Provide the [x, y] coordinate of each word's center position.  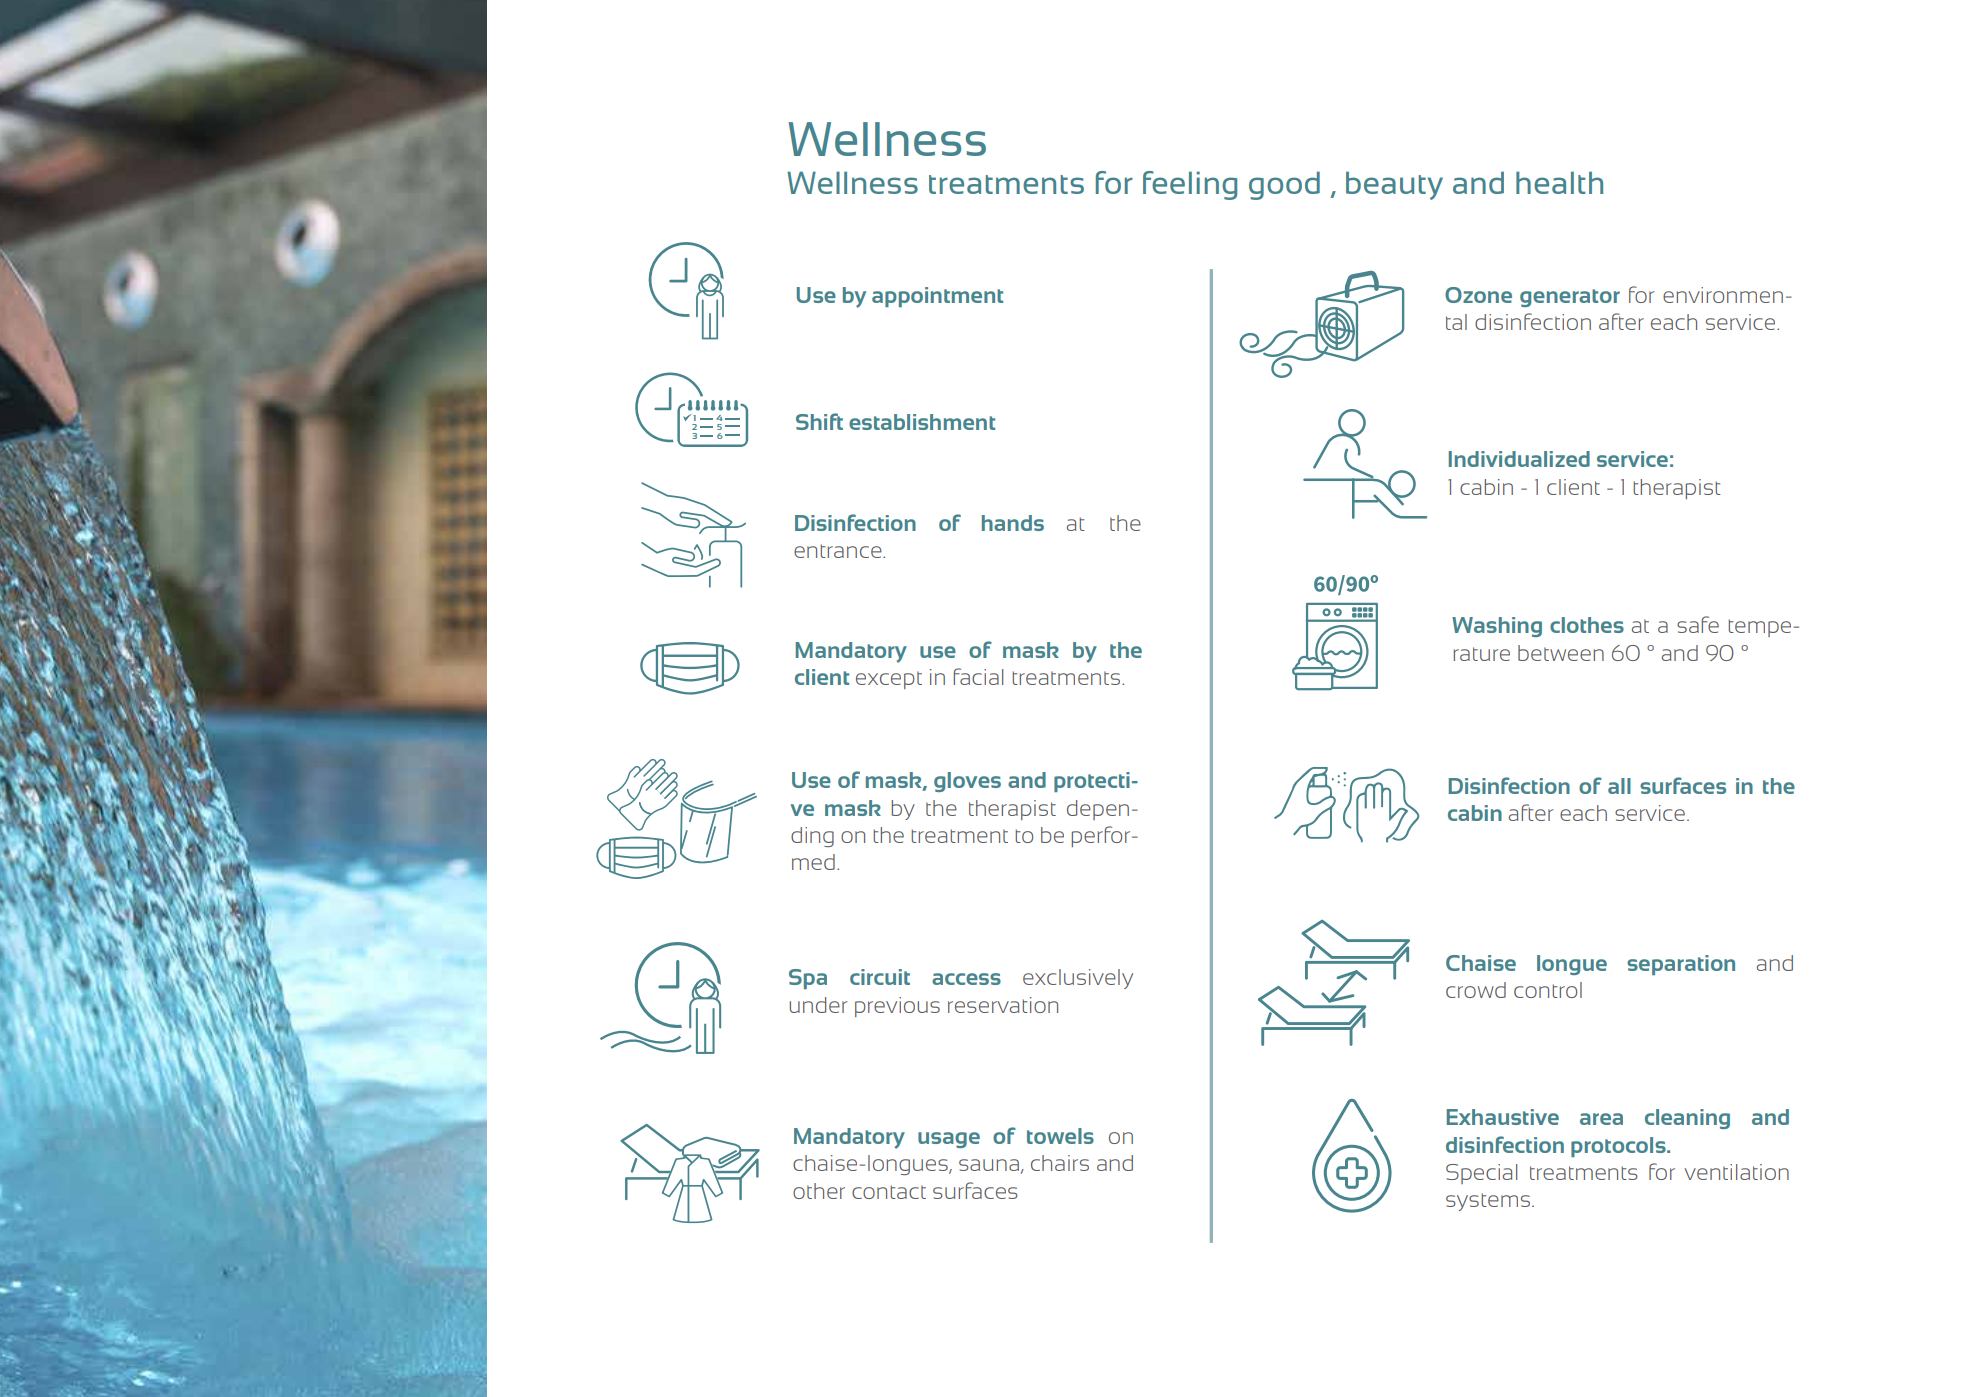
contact [889, 1192]
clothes [1587, 625]
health [1559, 182]
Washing [1497, 627]
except [889, 680]
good [1284, 185]
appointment [937, 297]
